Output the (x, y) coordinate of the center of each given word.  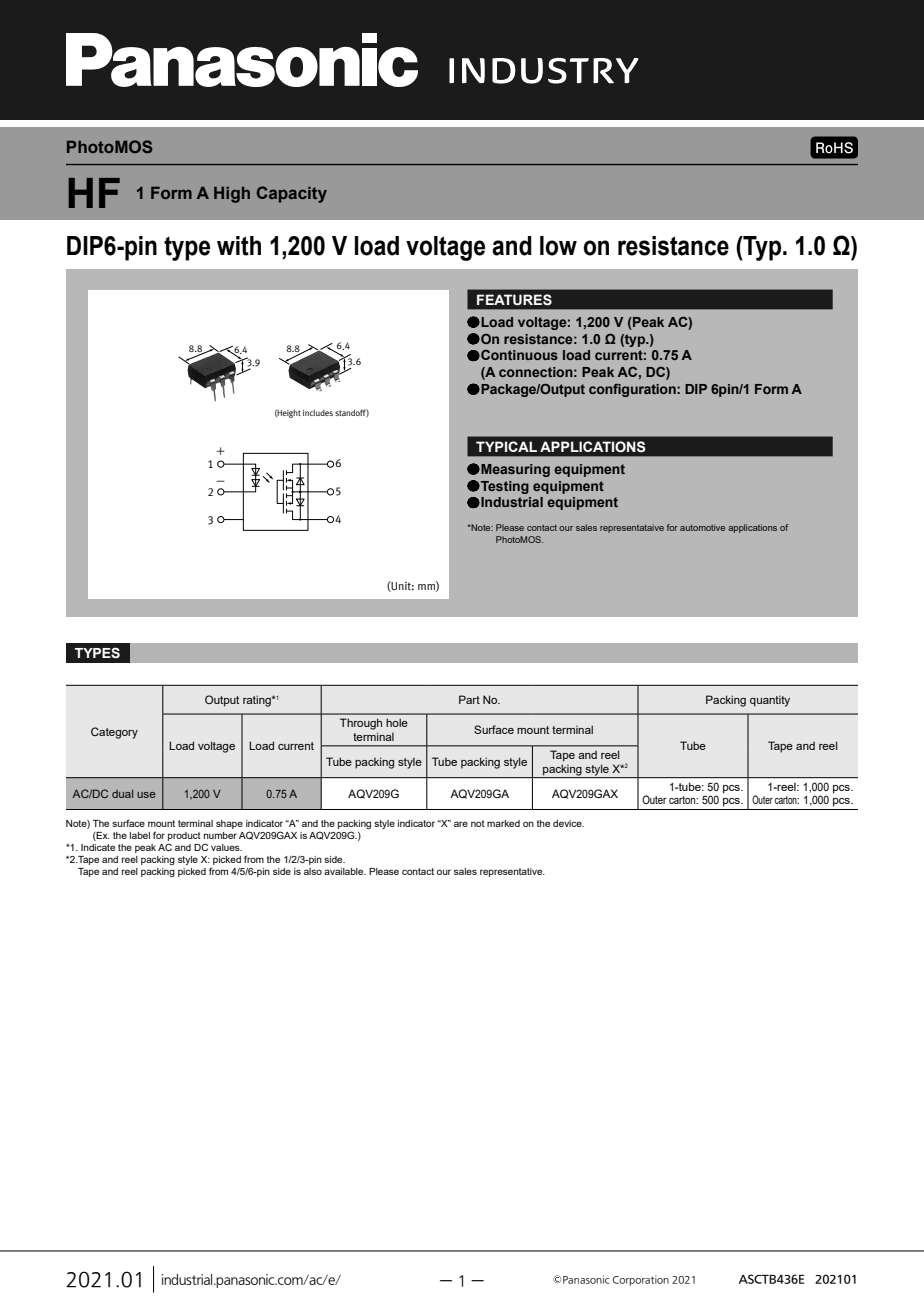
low (558, 246)
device (568, 823)
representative (512, 872)
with (239, 246)
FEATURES (514, 300)
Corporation (641, 1280)
